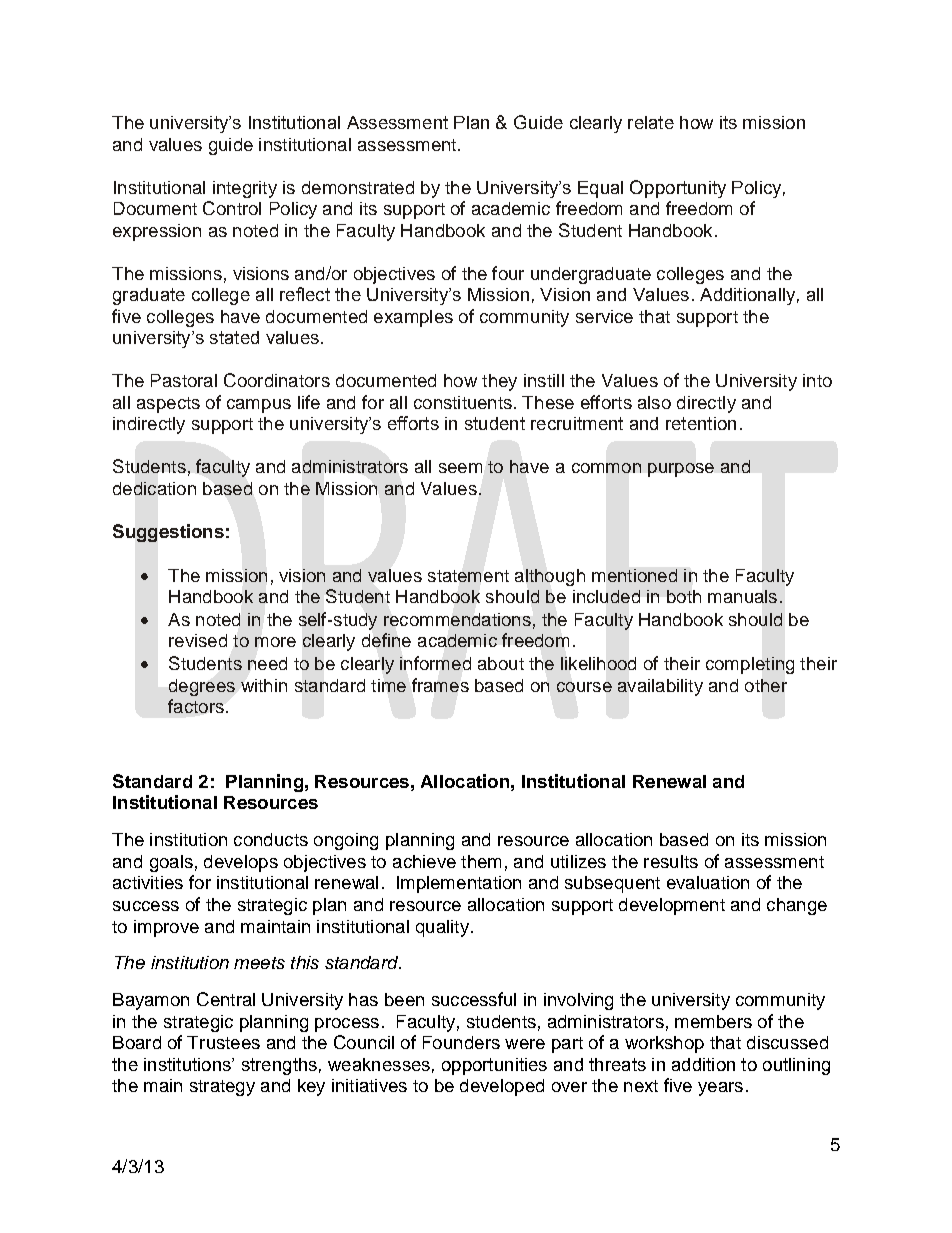 The width and height of the screenshot is (952, 1233). What do you see at coordinates (494, 1066) in the screenshot?
I see `opportunities` at bounding box center [494, 1066].
